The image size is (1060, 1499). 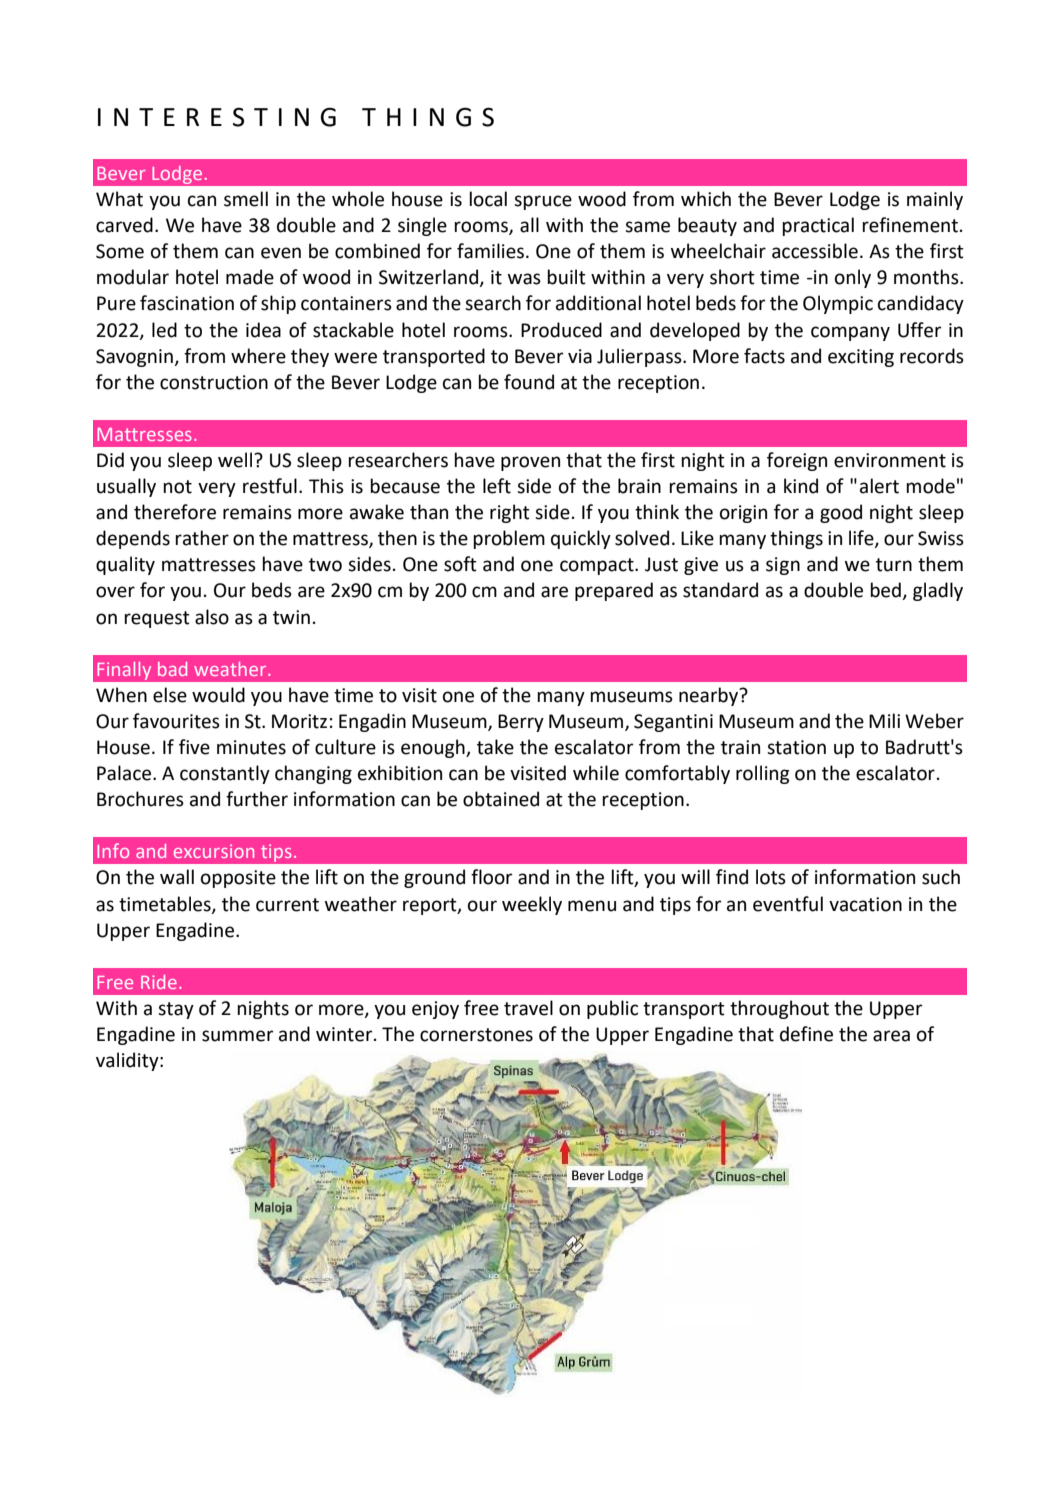 What do you see at coordinates (806, 1034) in the image?
I see `define` at bounding box center [806, 1034].
